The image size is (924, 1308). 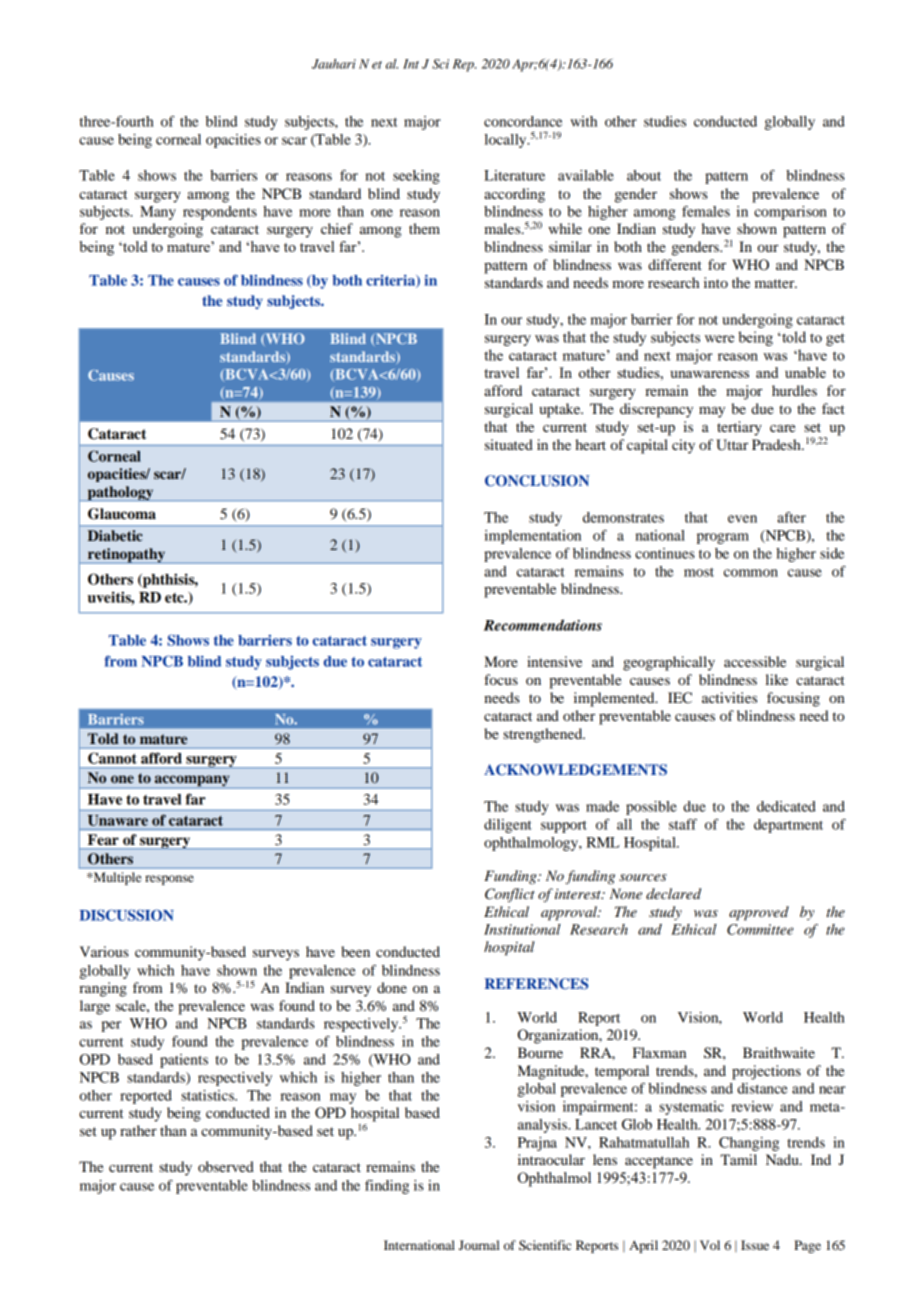 I want to click on department, so click(x=788, y=826).
